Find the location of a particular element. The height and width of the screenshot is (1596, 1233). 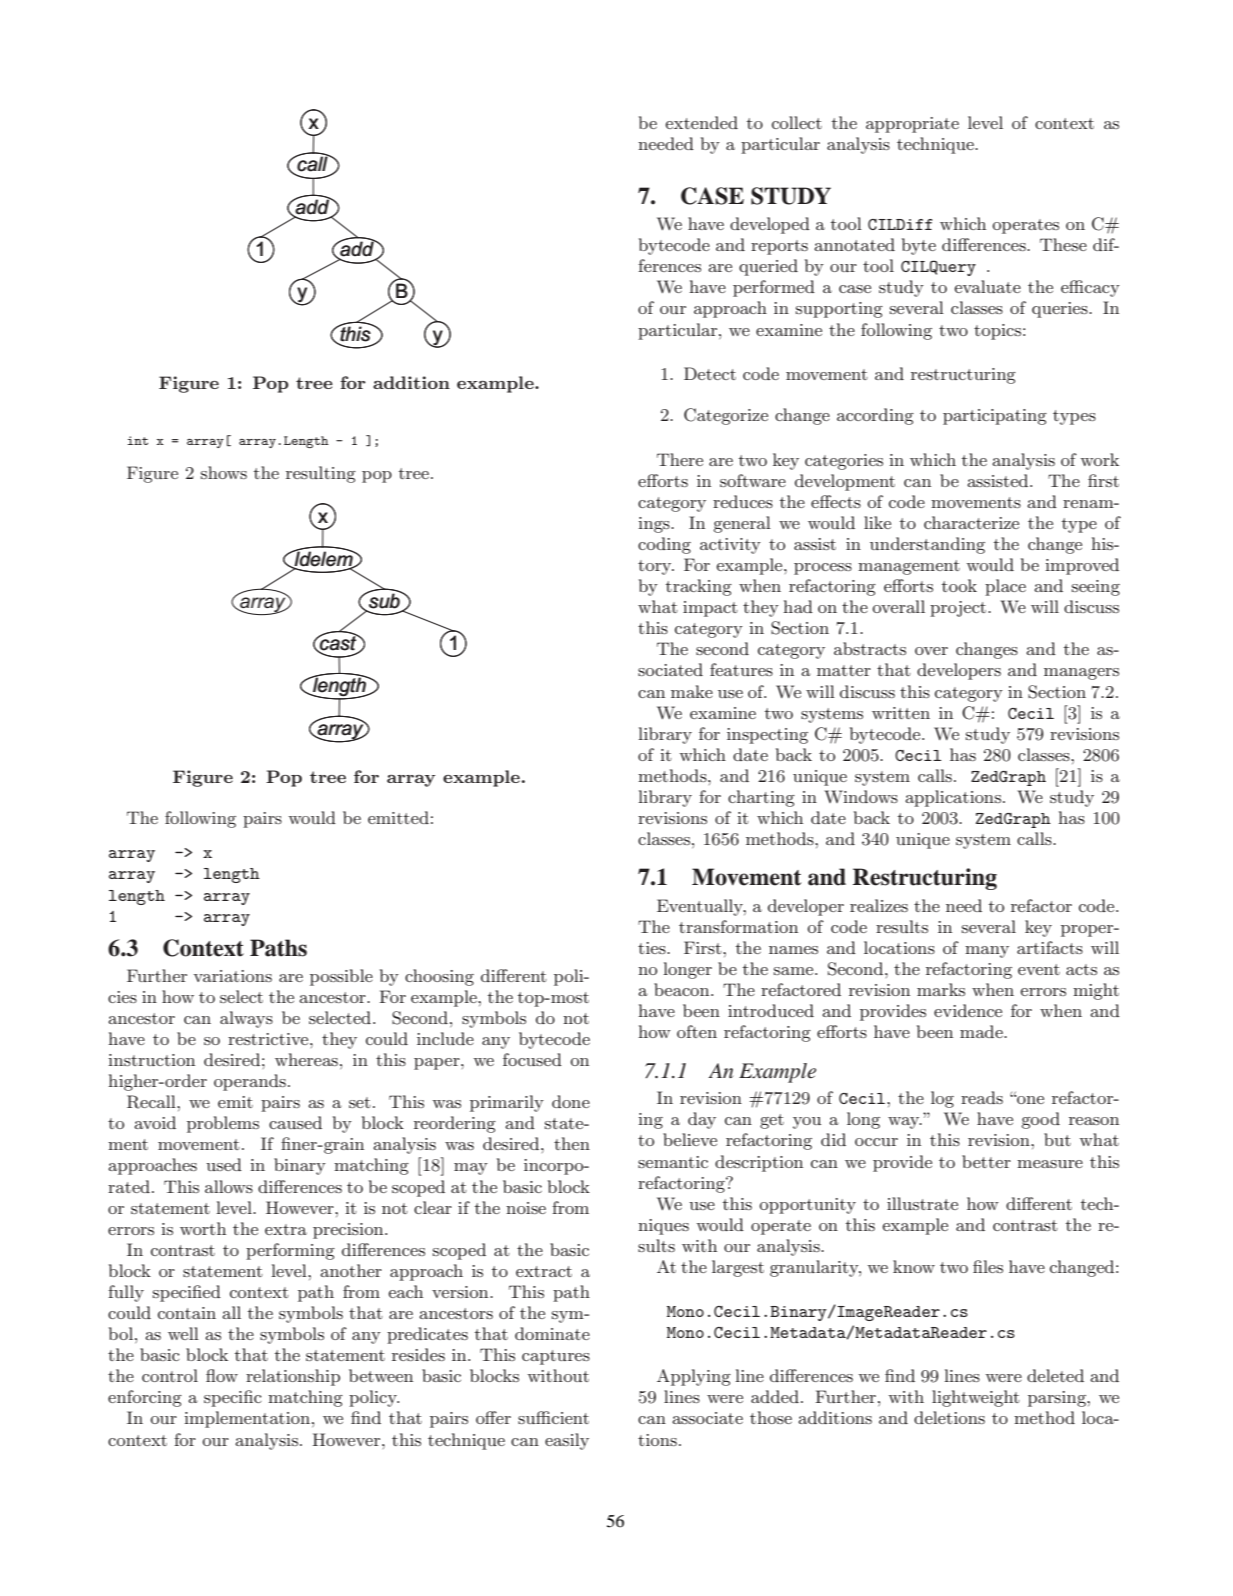

shows is located at coordinates (224, 472).
